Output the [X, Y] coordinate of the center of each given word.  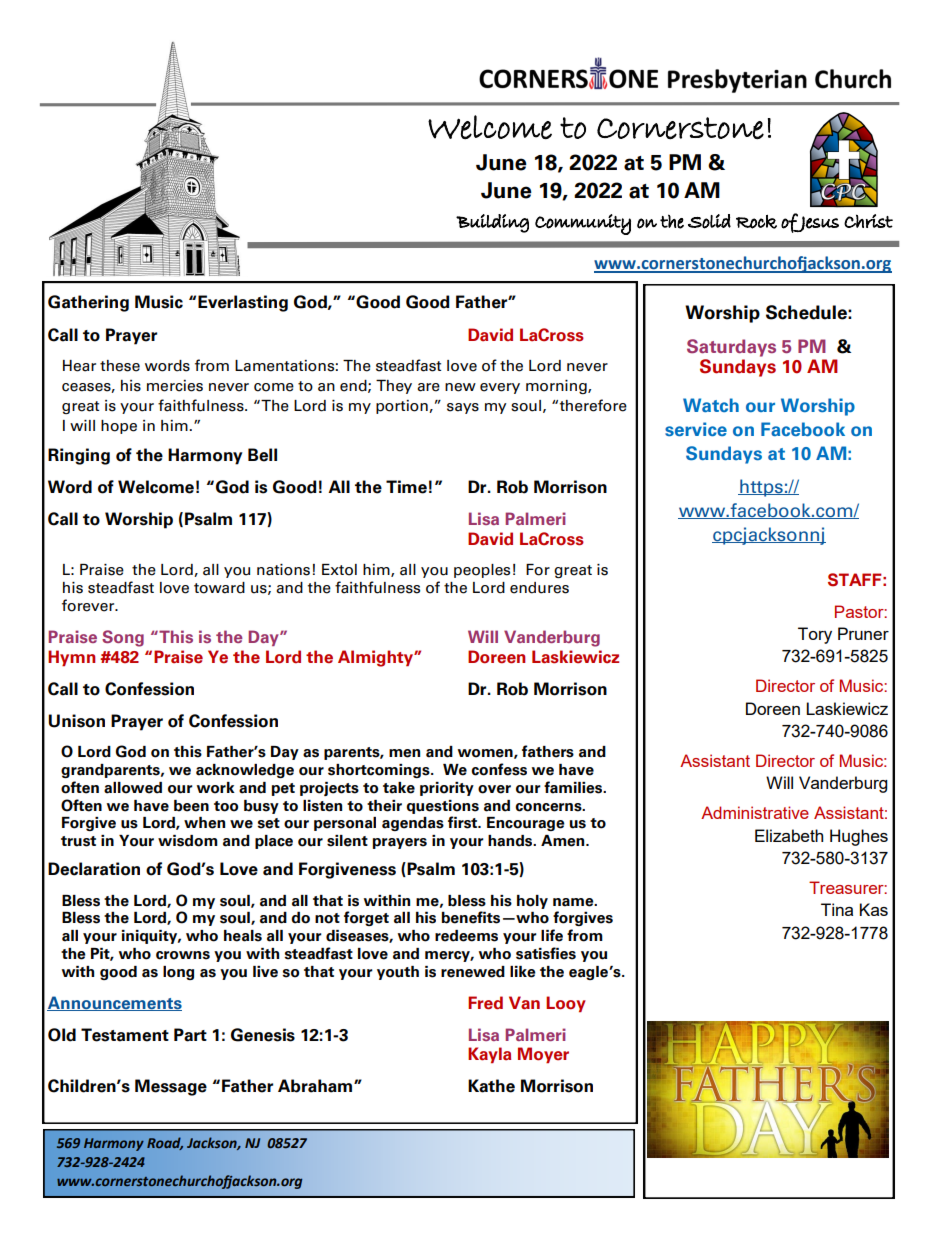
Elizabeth [789, 835]
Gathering [88, 303]
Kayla [489, 1055]
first [464, 822]
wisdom [188, 841]
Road [165, 1143]
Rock [756, 222]
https [761, 488]
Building [492, 223]
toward [219, 588]
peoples [482, 571]
